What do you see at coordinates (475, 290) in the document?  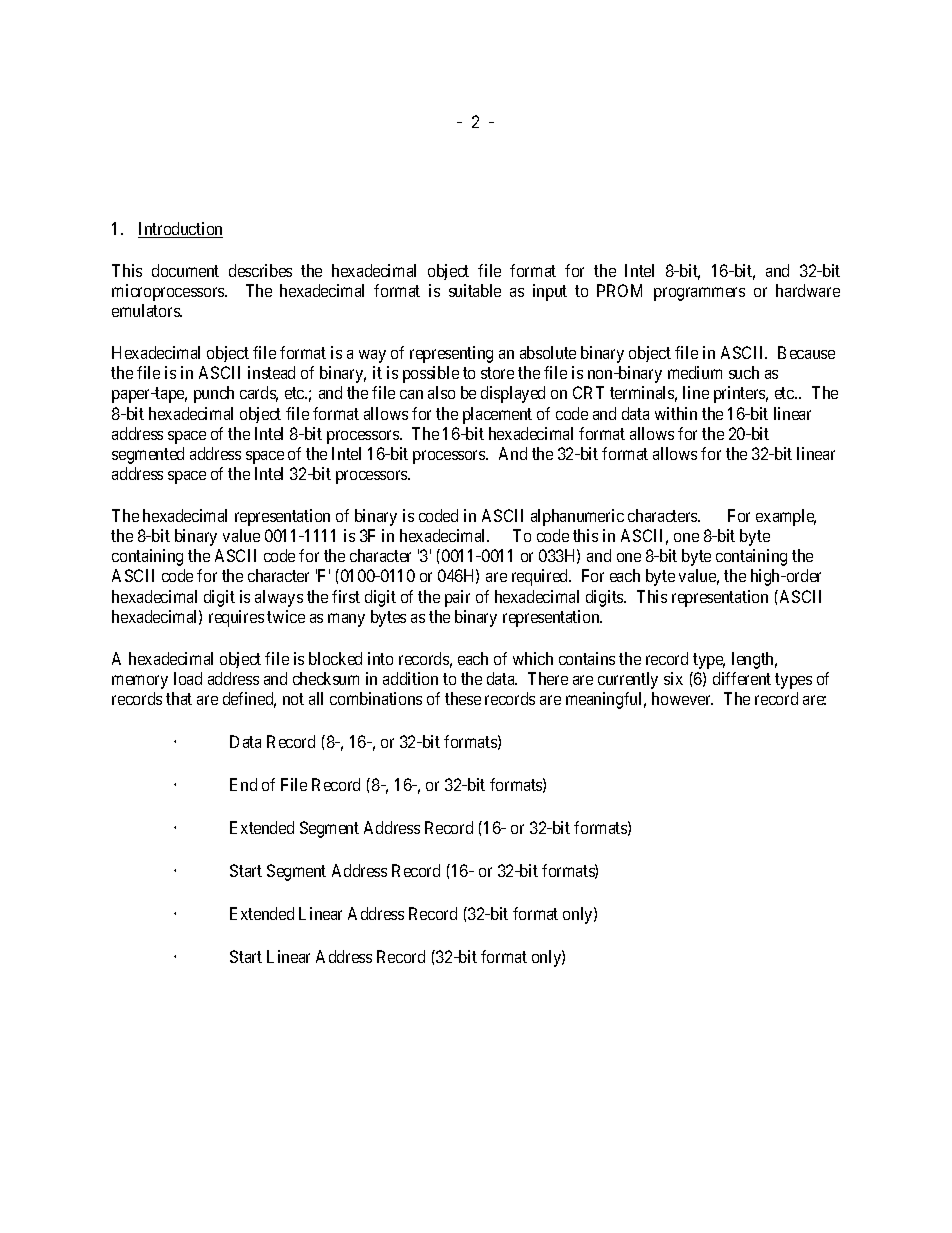 I see `suitable` at bounding box center [475, 290].
